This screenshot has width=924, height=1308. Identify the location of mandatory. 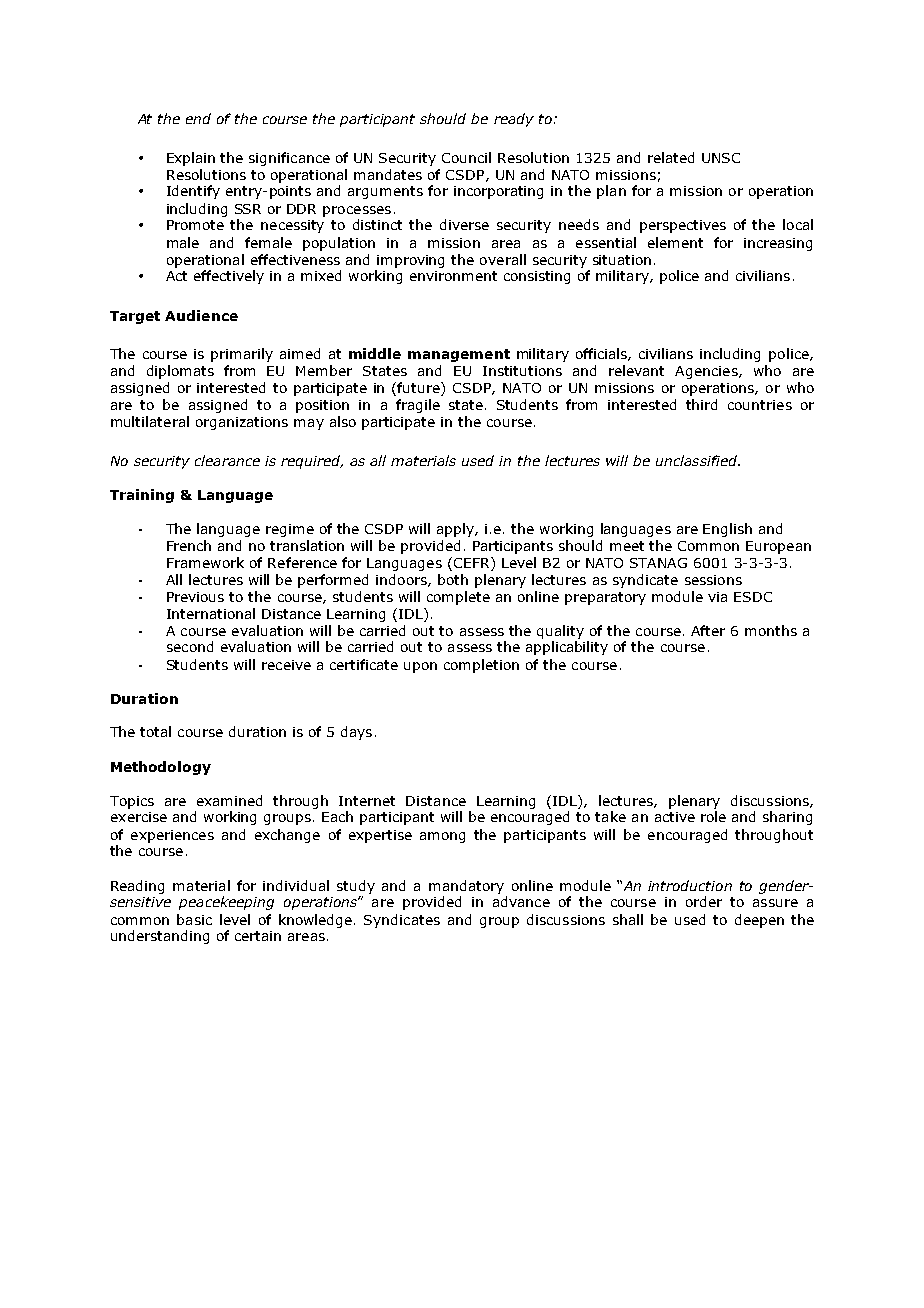
(466, 887).
